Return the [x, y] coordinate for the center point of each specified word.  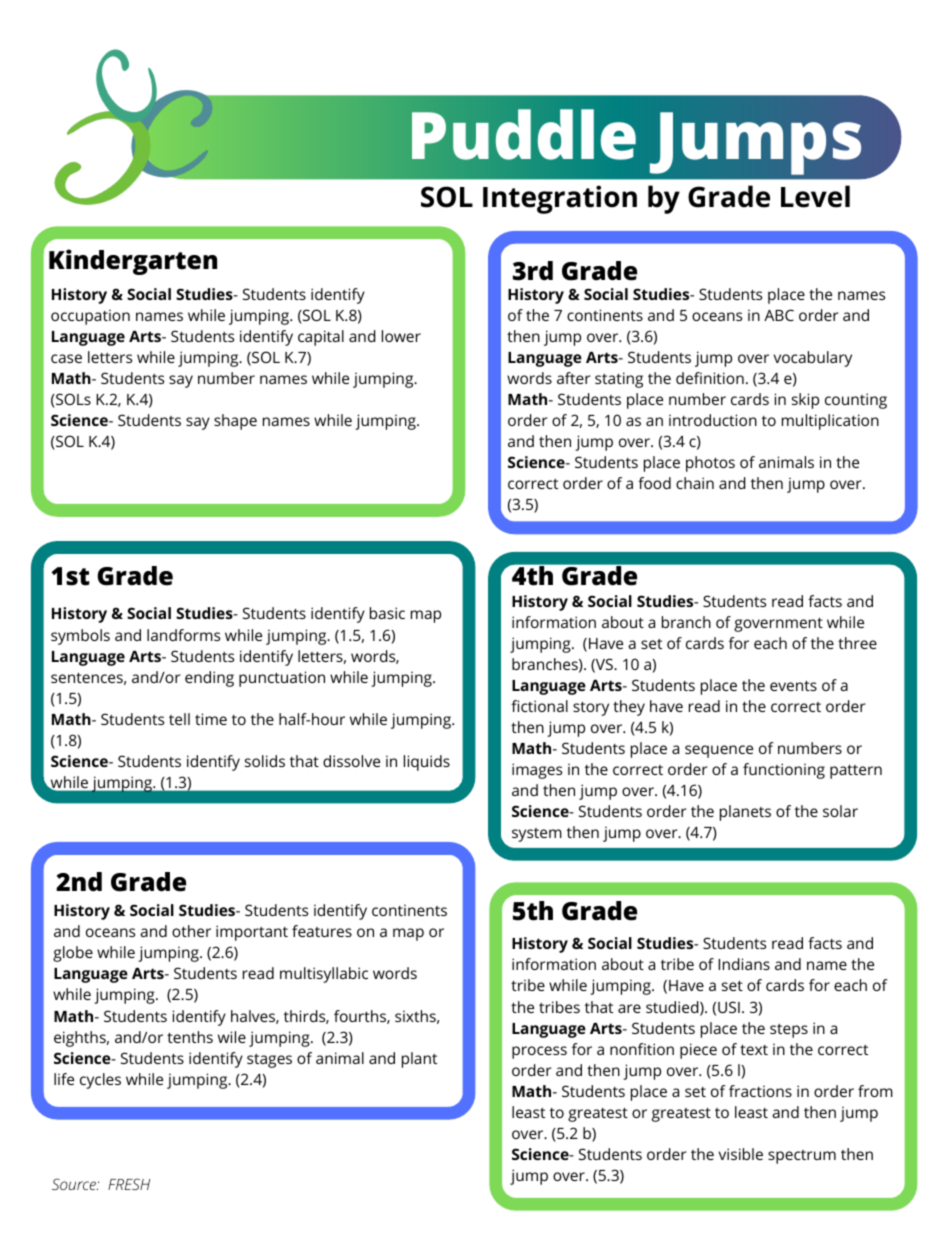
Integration [560, 199]
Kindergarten [133, 262]
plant [419, 1060]
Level [815, 196]
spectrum [802, 1157]
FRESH [129, 1184]
